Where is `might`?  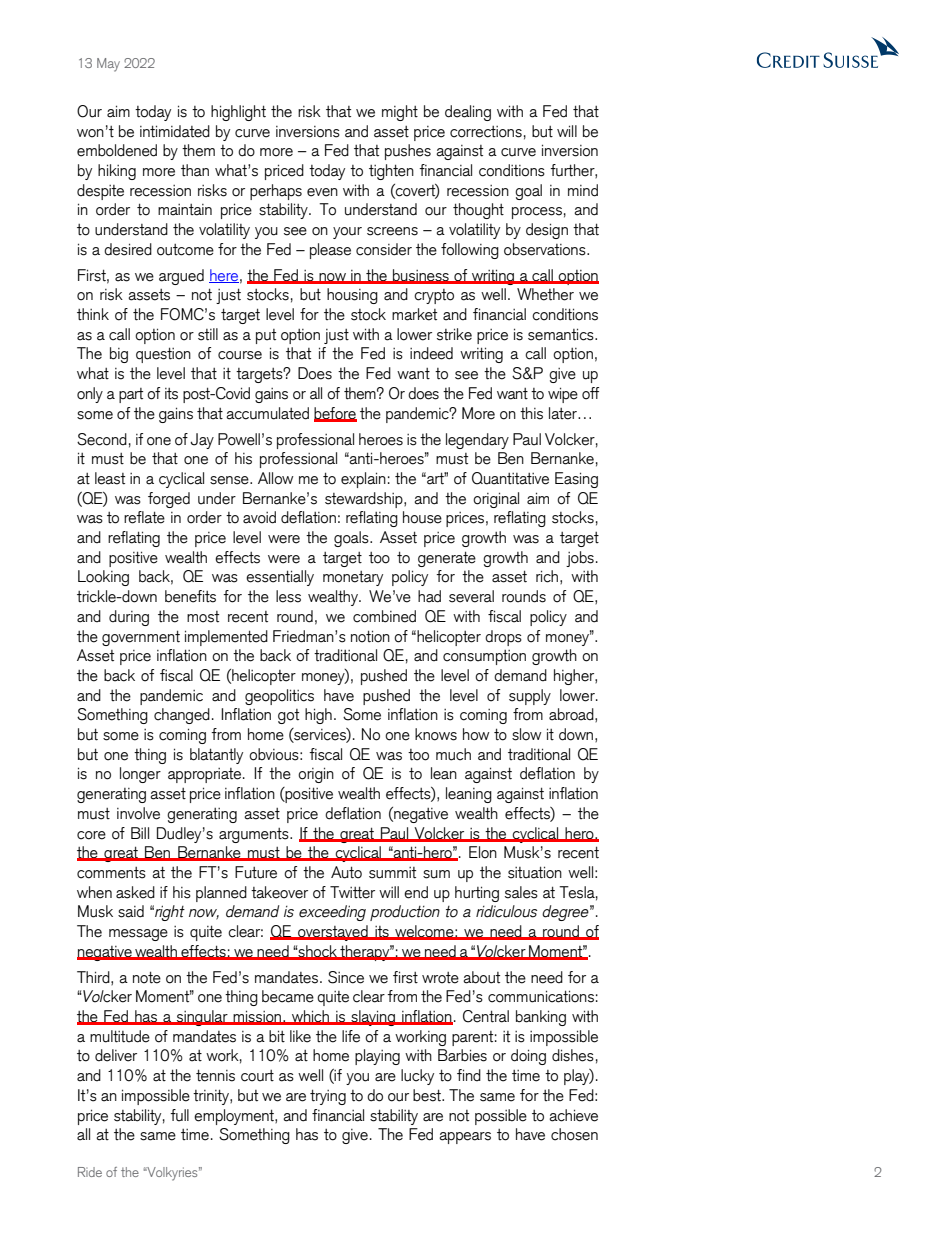 might is located at coordinates (400, 113).
